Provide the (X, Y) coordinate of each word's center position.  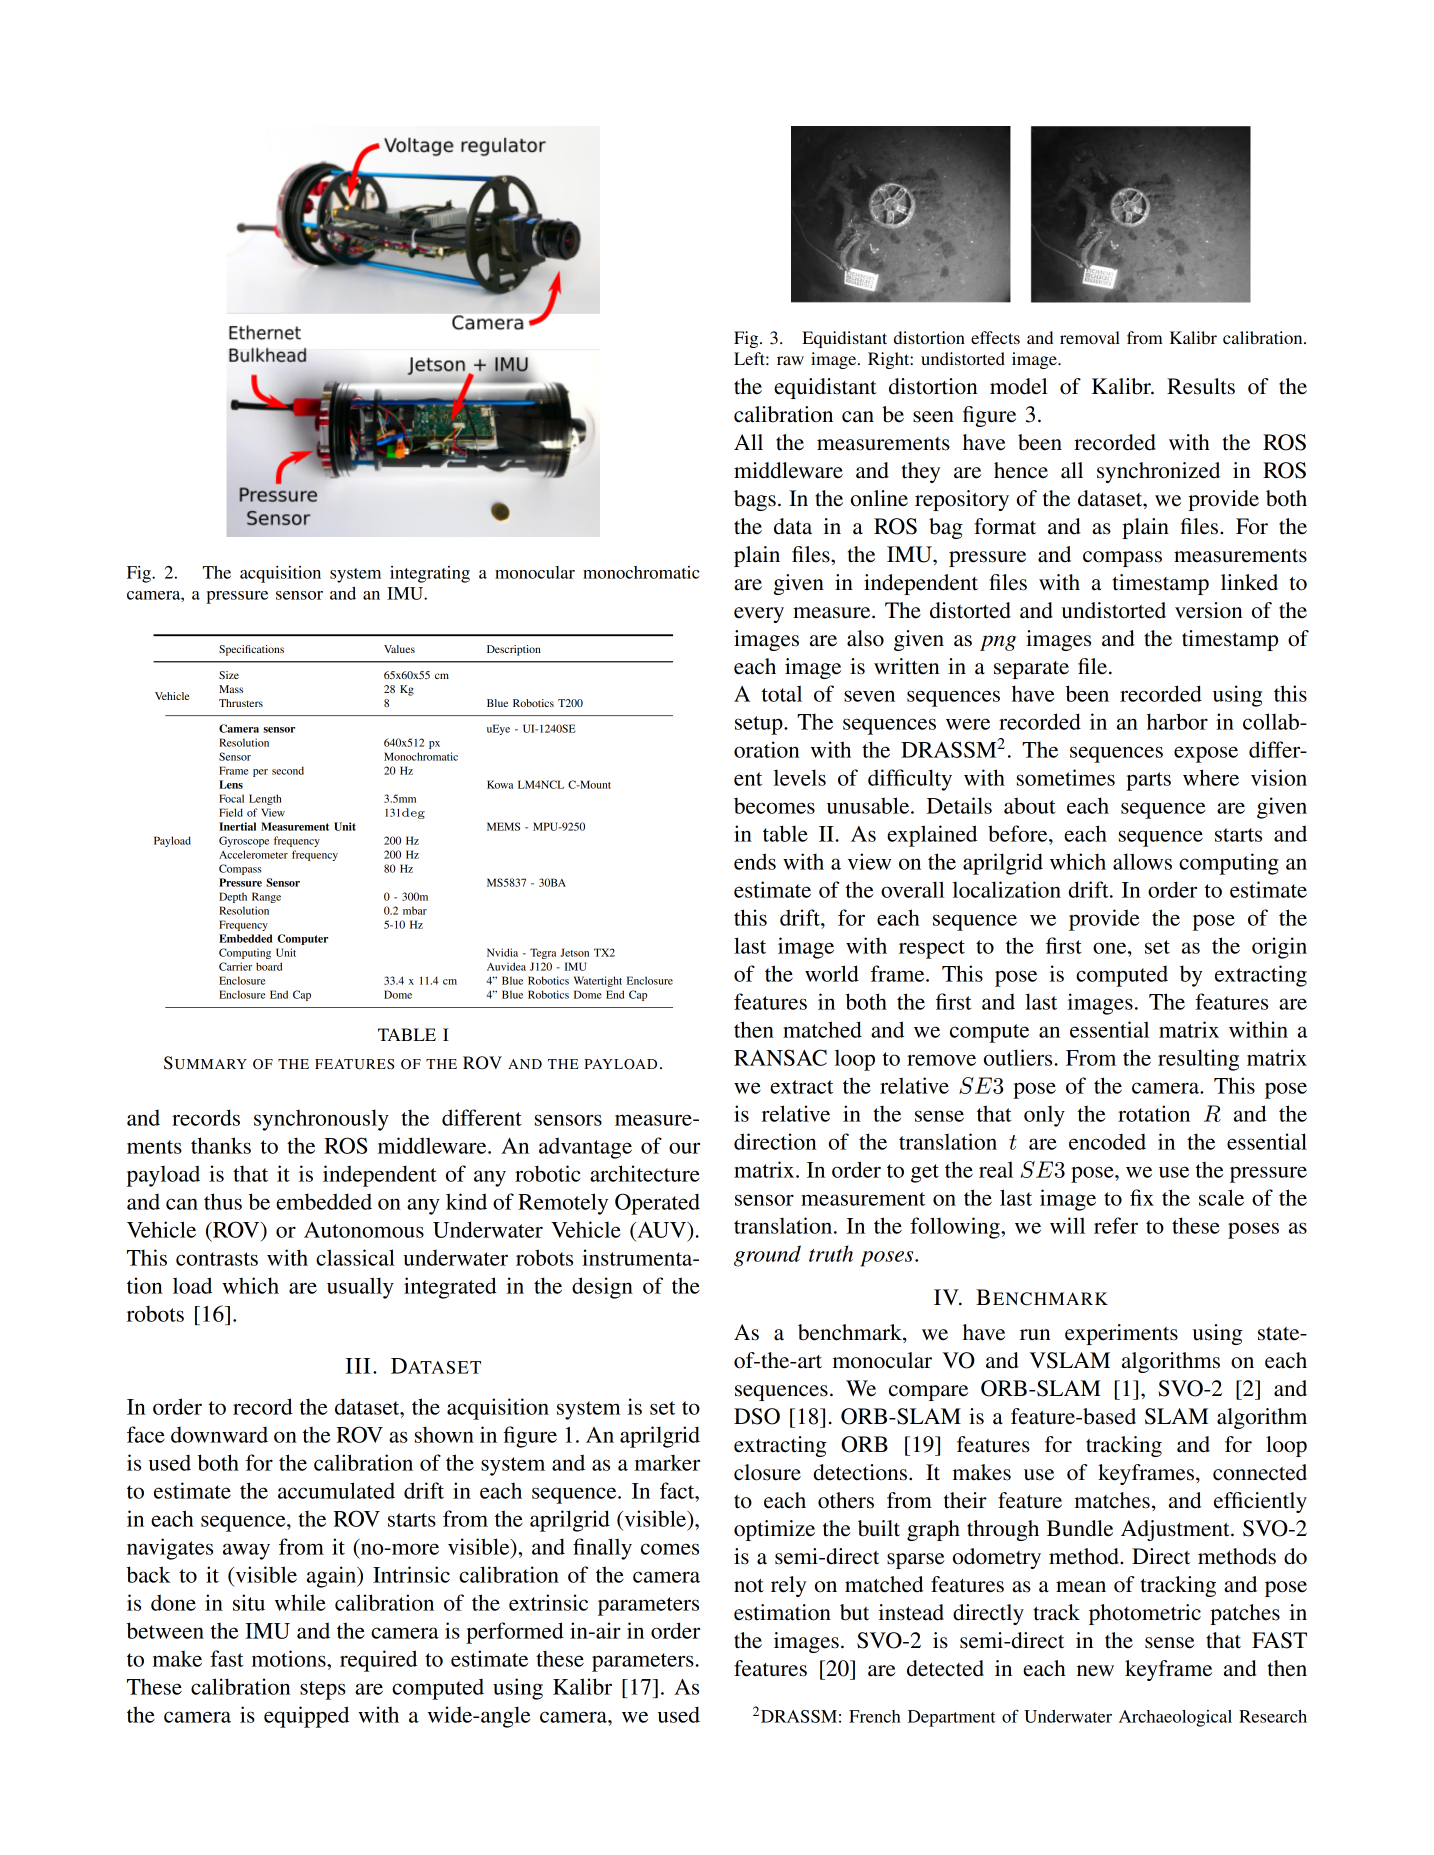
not (749, 1586)
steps (323, 1690)
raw (790, 360)
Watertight (598, 981)
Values (399, 649)
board (269, 966)
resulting (1198, 1060)
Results (1201, 386)
